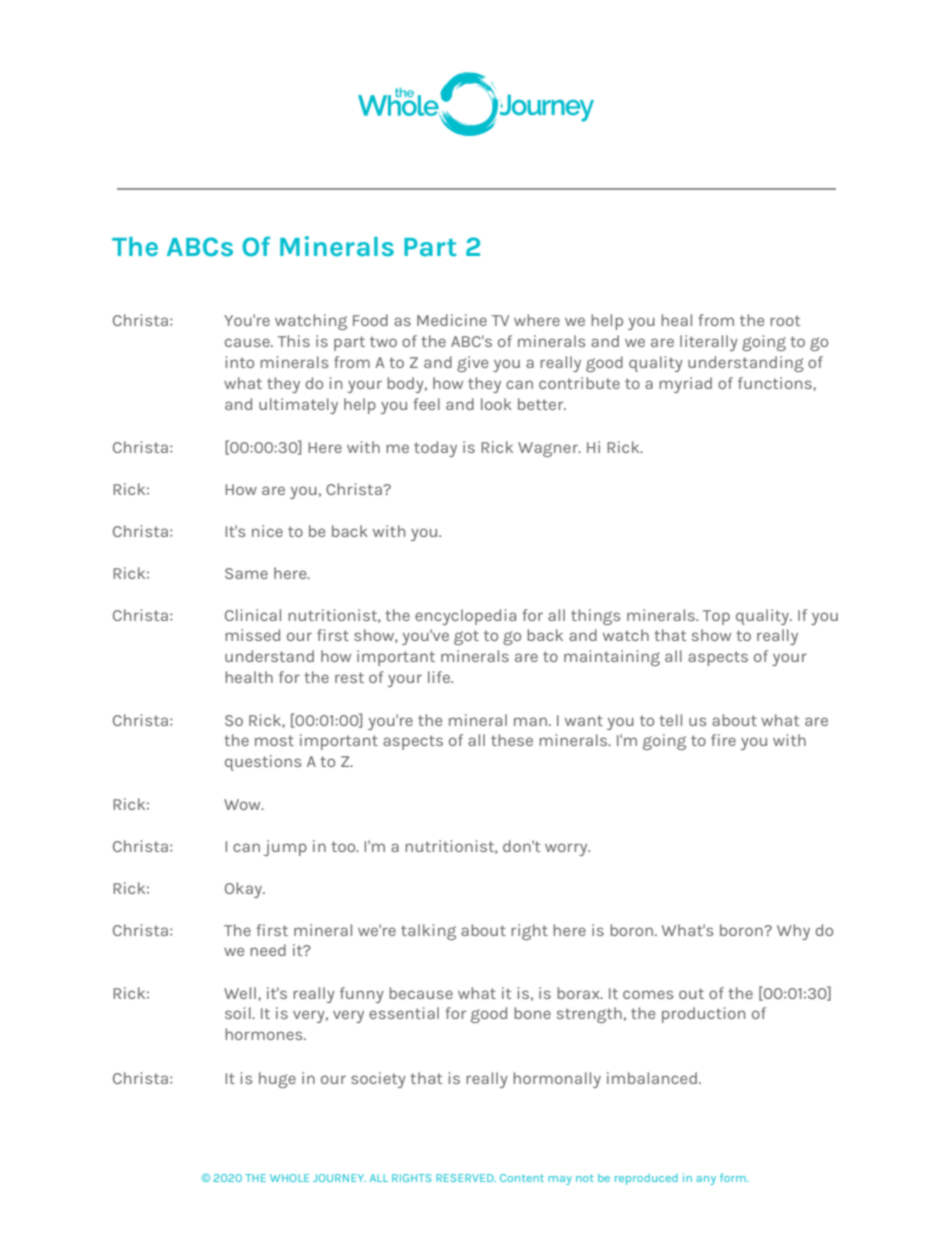 Image resolution: width=952 pixels, height=1233 pixels. I want to click on most, so click(274, 740).
